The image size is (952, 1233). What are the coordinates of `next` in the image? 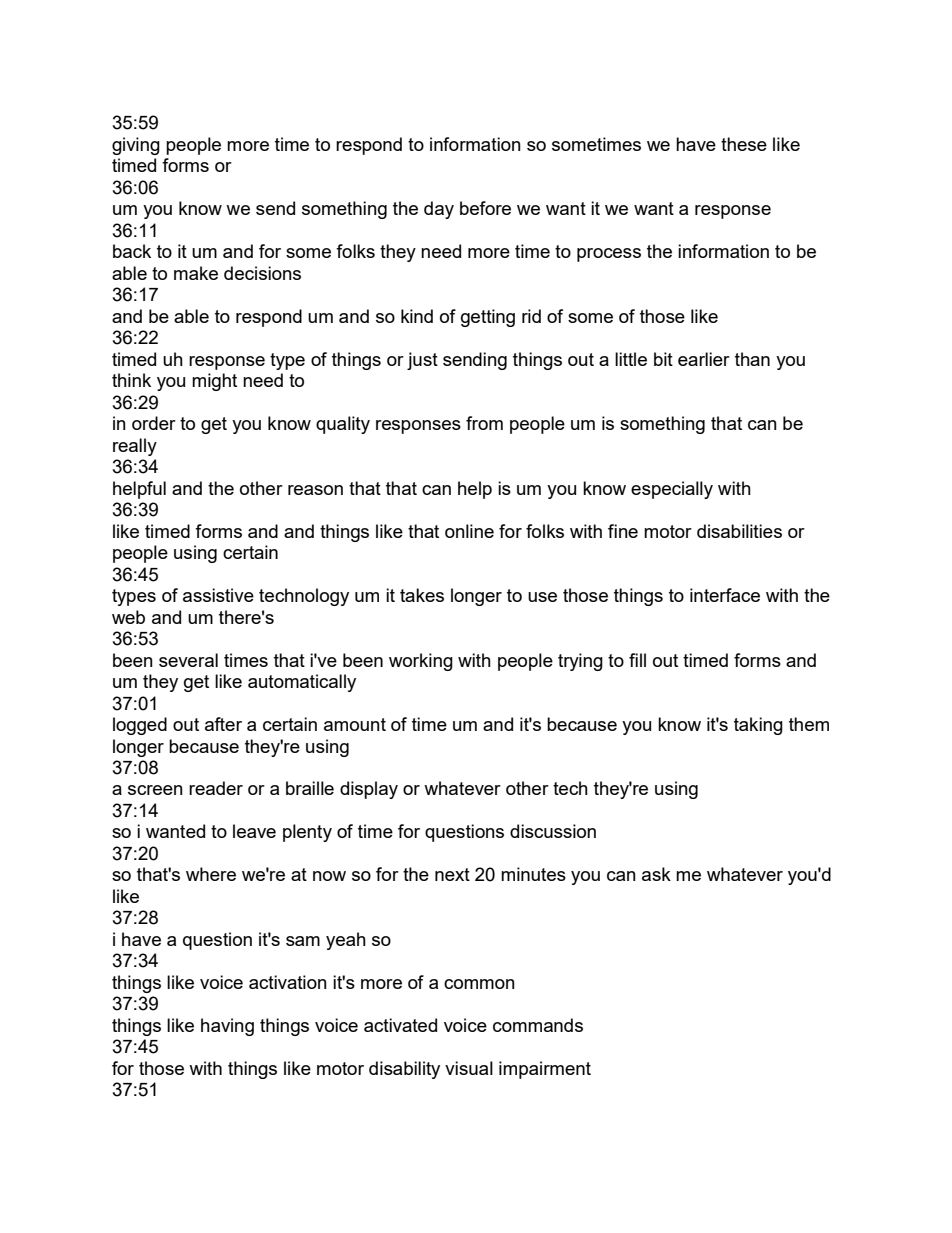 It's located at (452, 874).
